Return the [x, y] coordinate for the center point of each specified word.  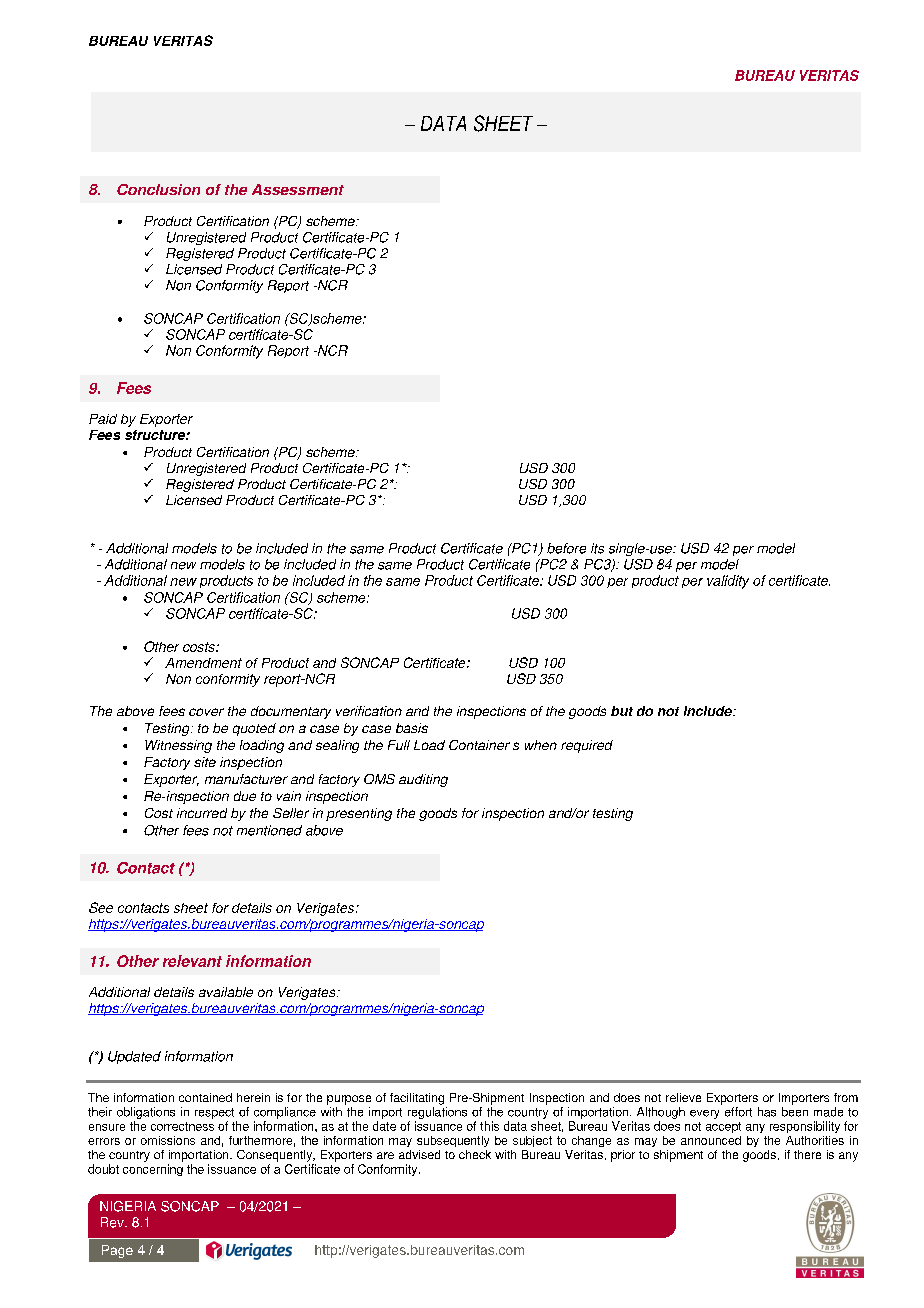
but [622, 711]
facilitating [417, 1099]
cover [206, 712]
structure [156, 435]
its [597, 548]
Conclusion [158, 189]
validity [728, 582]
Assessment [298, 189]
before [566, 548]
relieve [683, 1097]
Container [479, 745]
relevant [192, 961]
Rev [113, 1222]
